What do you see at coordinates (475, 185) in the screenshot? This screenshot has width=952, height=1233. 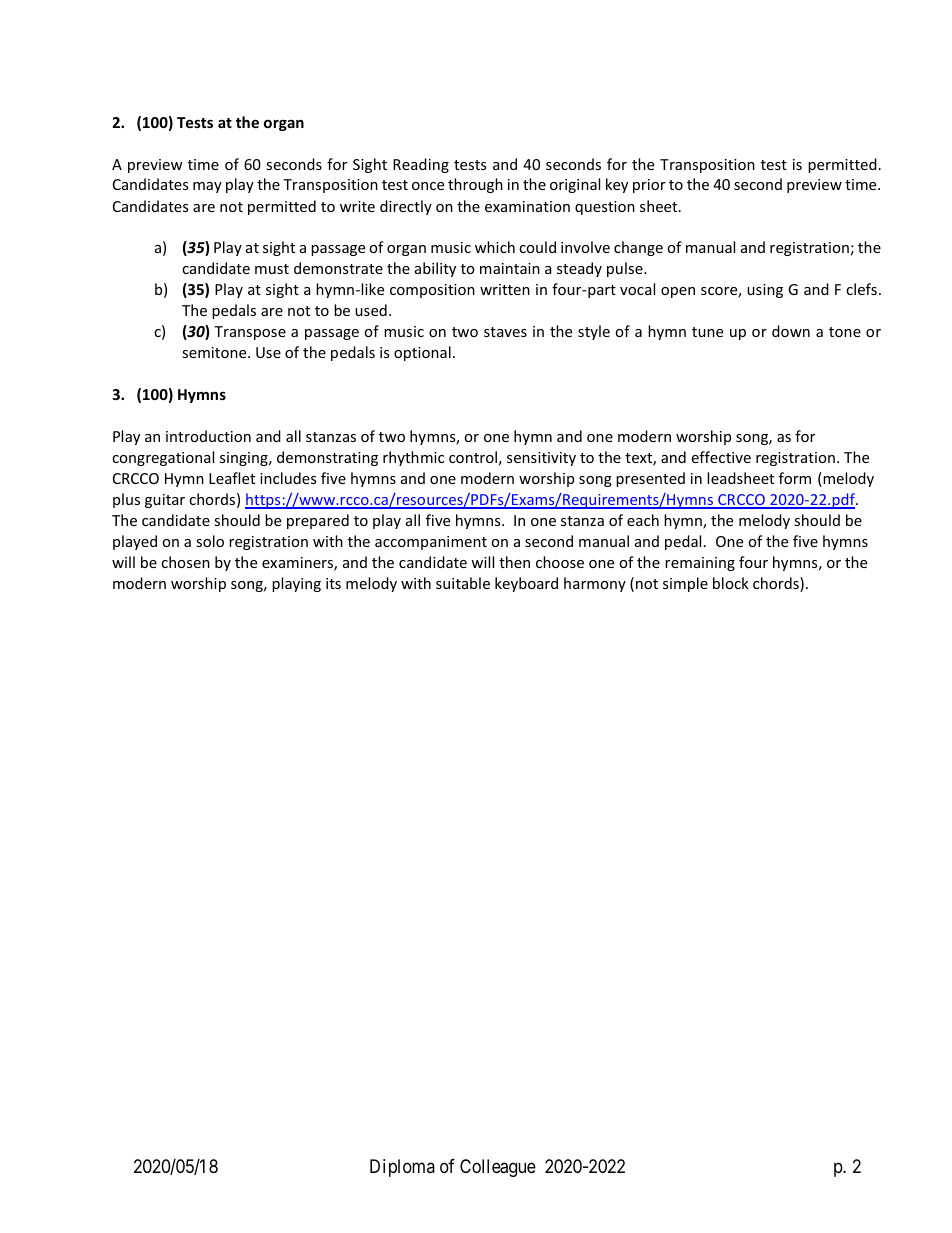 I see `through` at bounding box center [475, 185].
